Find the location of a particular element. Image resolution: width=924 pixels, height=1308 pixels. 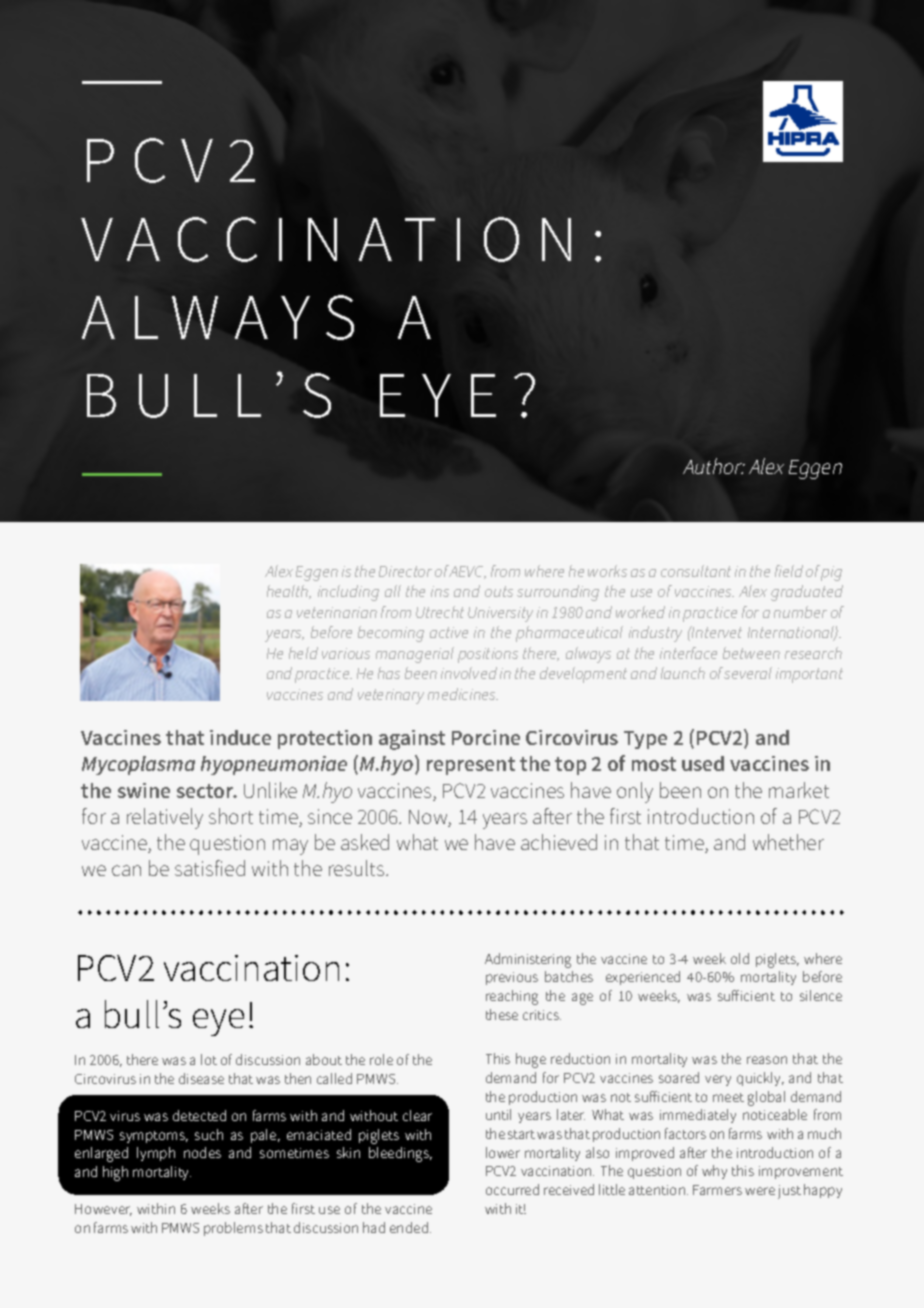

involved is located at coordinates (469, 673).
